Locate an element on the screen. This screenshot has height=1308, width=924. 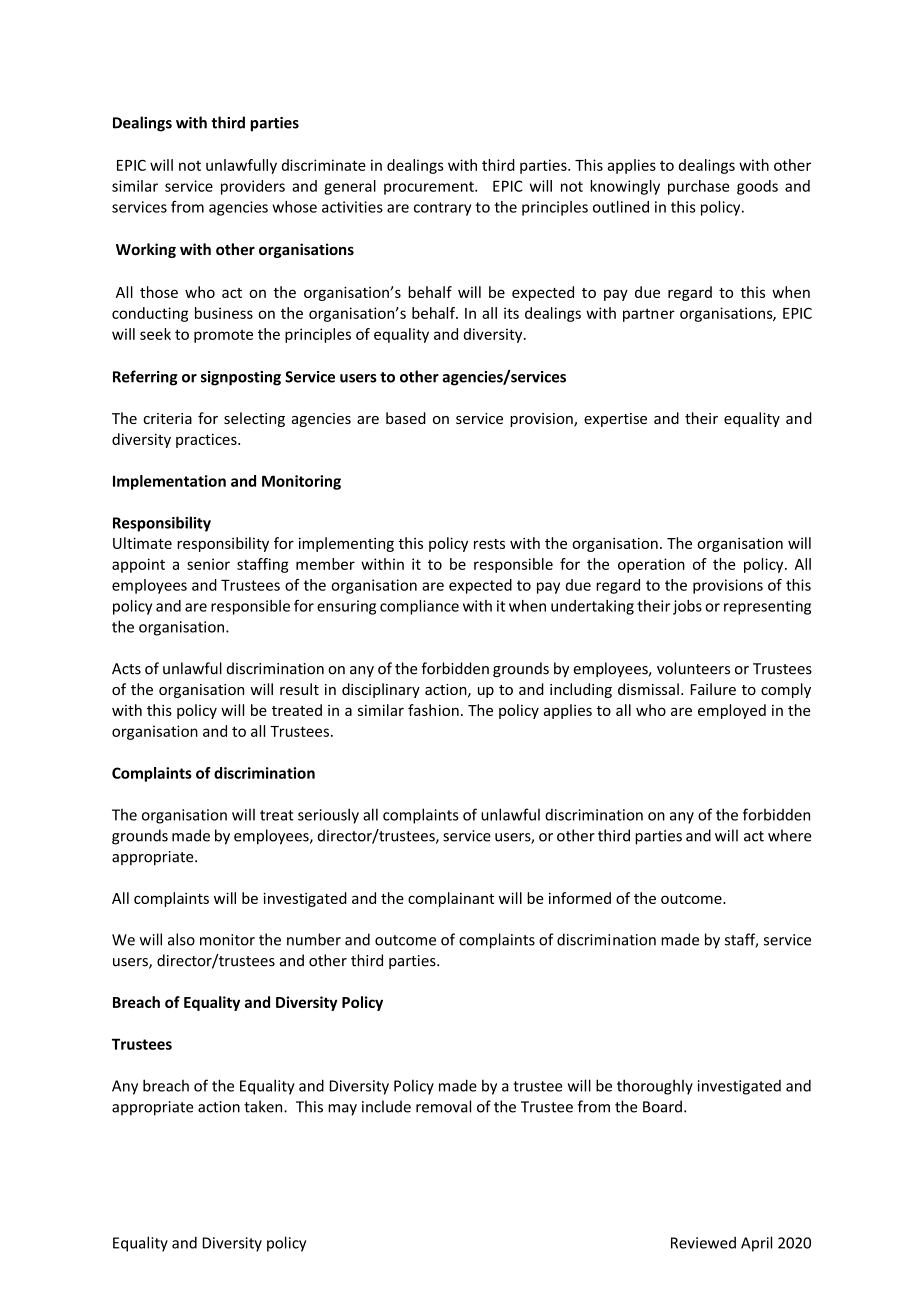
taken is located at coordinates (264, 1106).
